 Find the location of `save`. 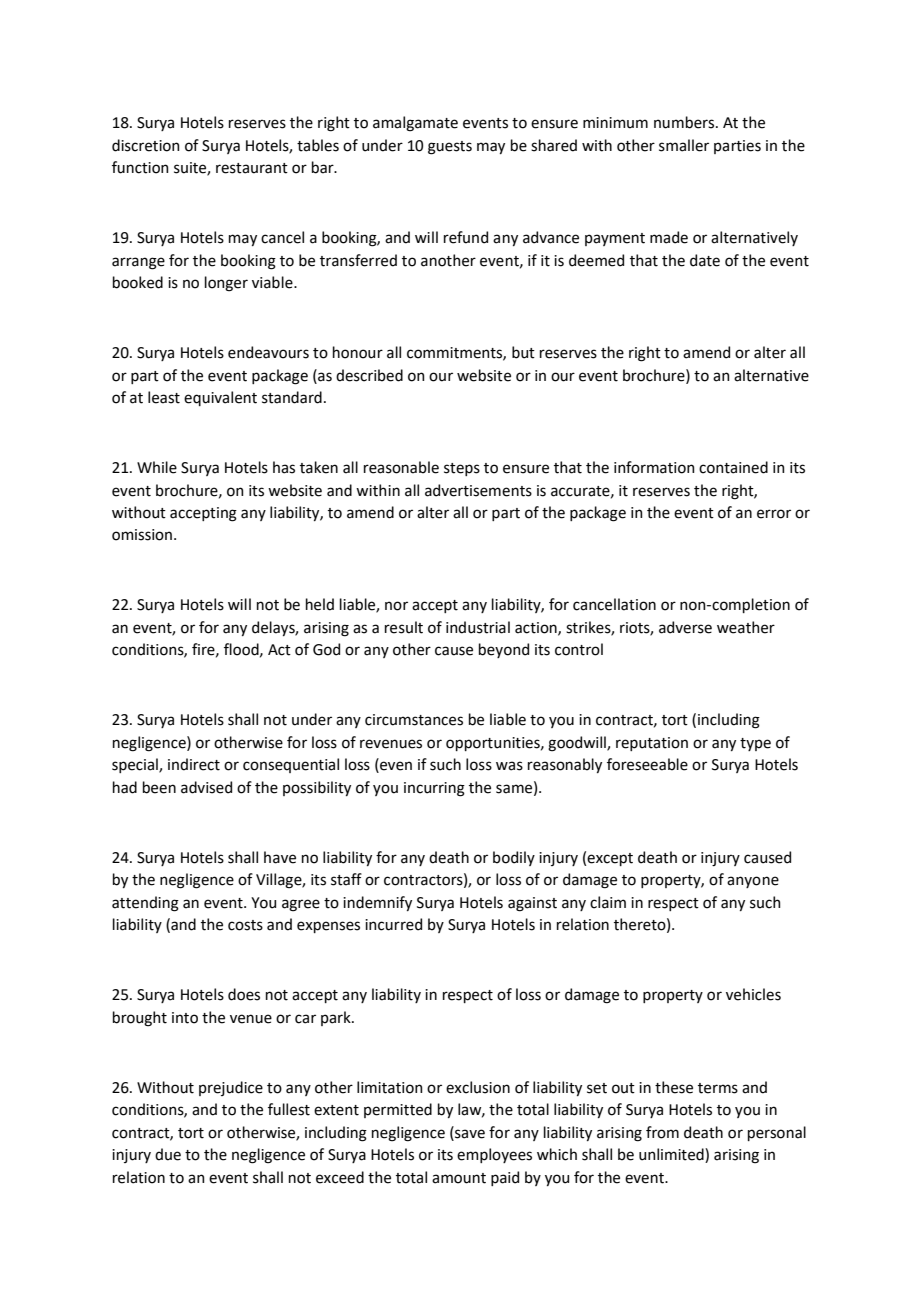

save is located at coordinates (469, 1133).
